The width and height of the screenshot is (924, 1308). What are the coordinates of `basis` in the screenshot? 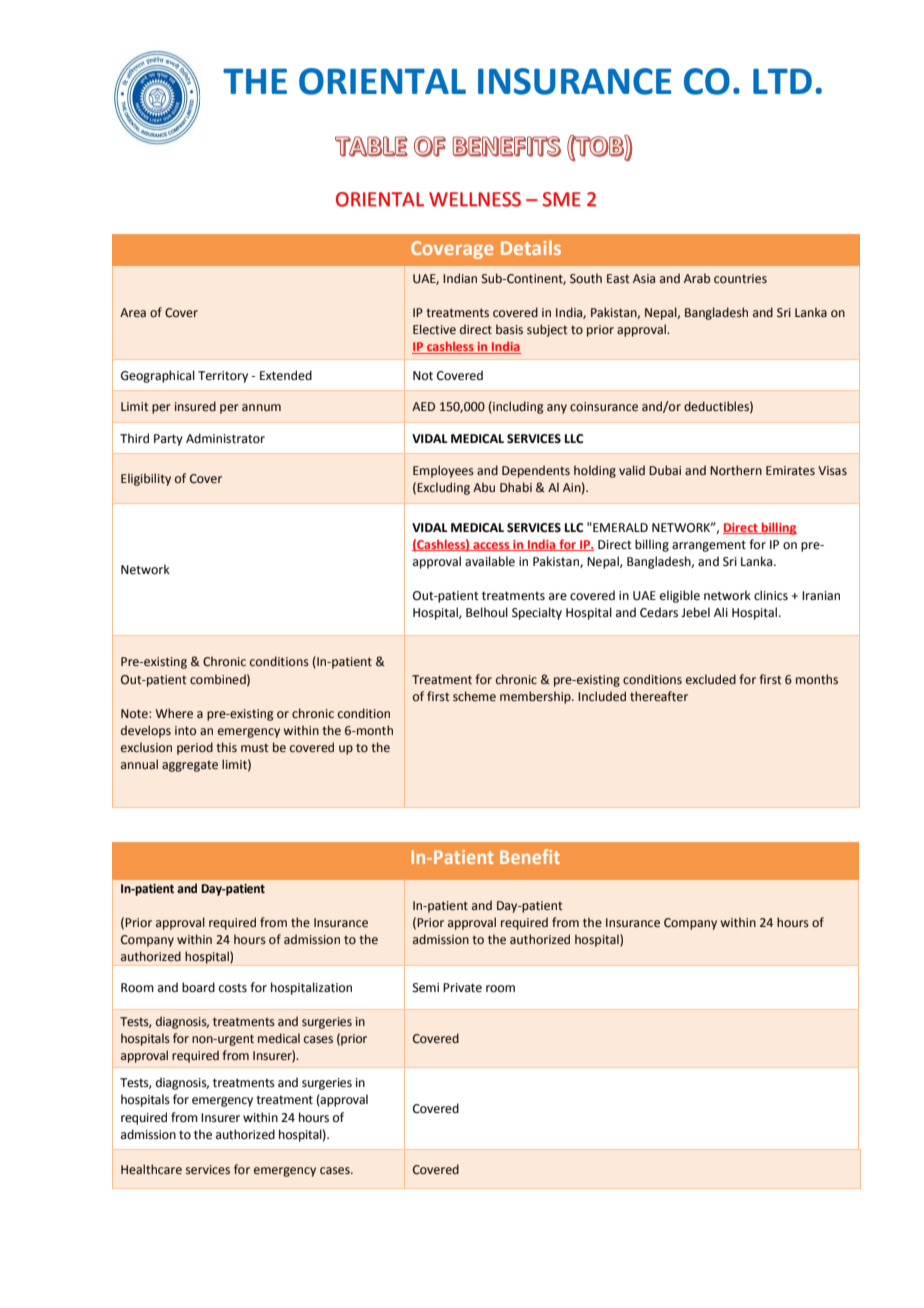 It's located at (509, 329).
